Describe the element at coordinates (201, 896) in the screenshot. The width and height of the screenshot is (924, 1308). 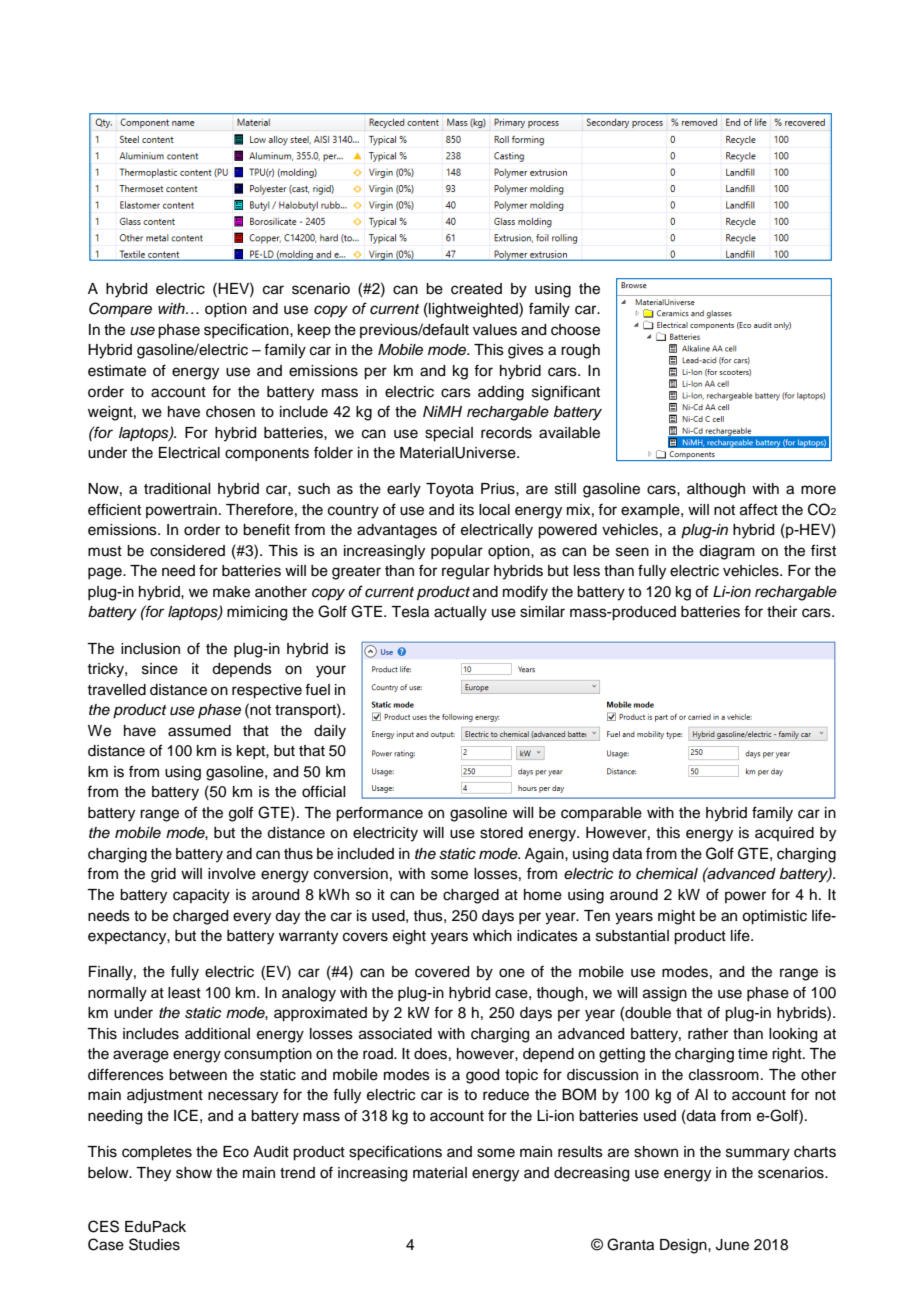
I see `capacity` at that location.
